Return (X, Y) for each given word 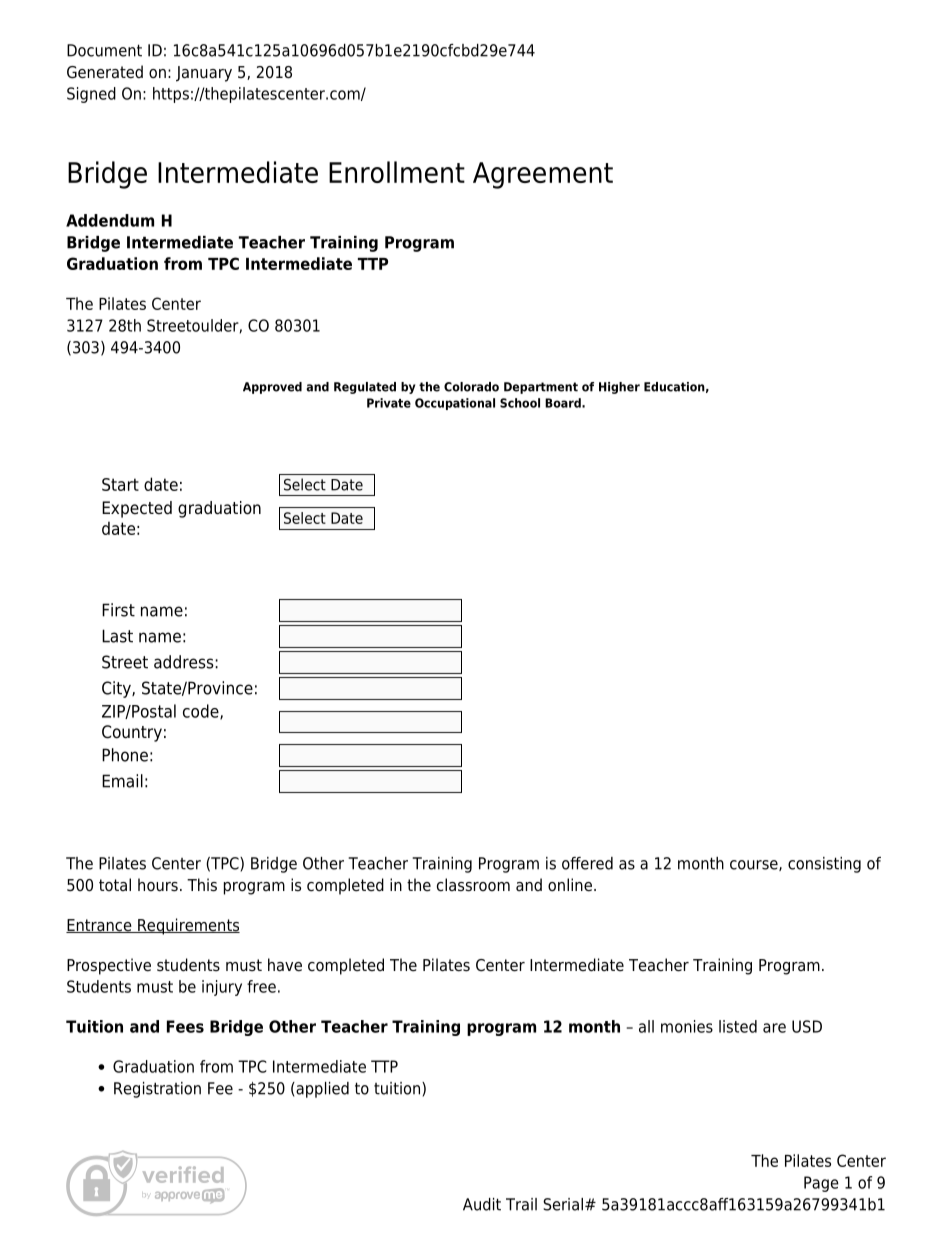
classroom (473, 885)
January (204, 74)
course (755, 865)
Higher (619, 388)
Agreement (543, 175)
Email (122, 781)
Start (120, 484)
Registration (157, 1090)
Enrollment (397, 172)
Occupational (455, 404)
